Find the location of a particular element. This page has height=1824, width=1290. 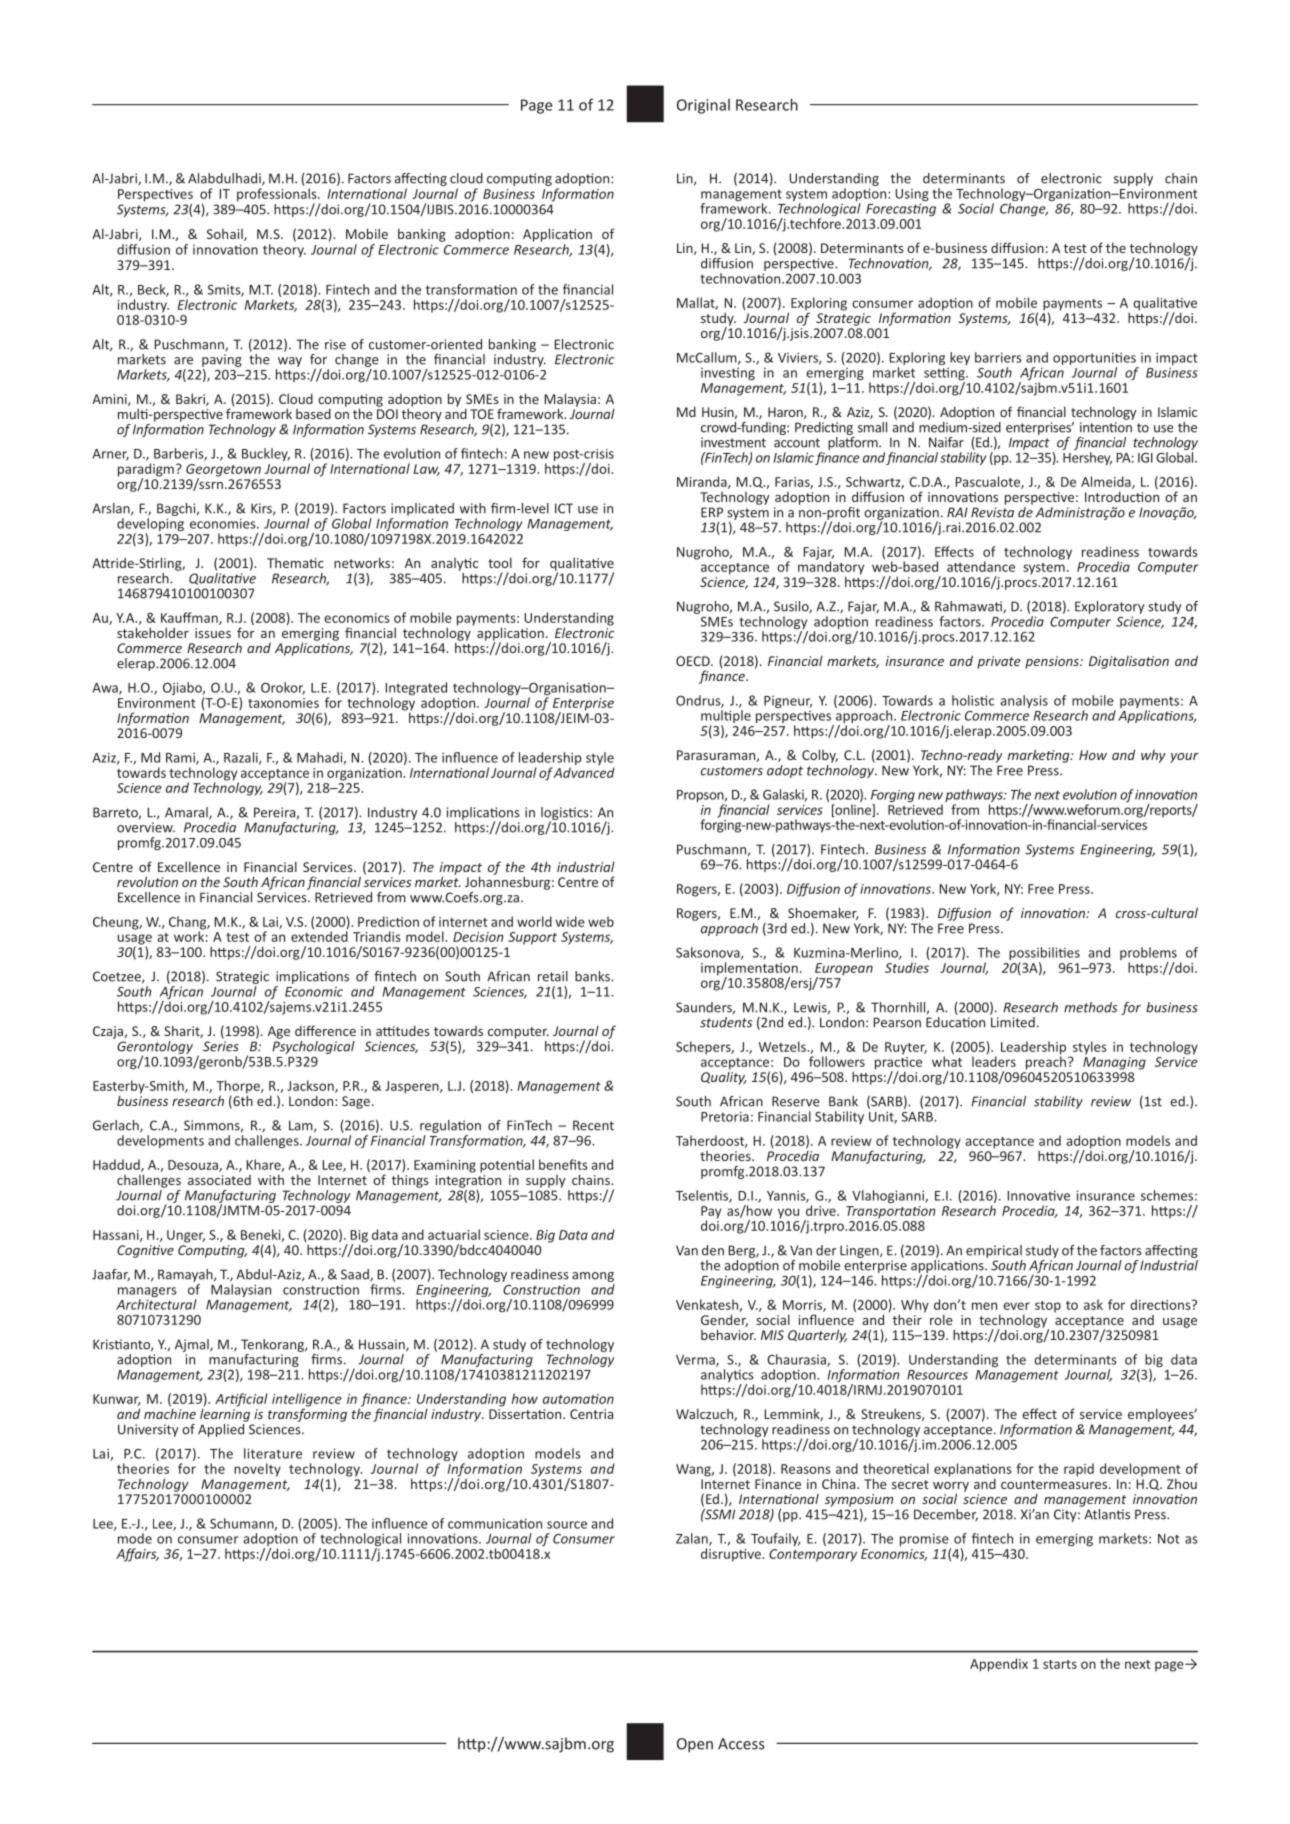

Hershey is located at coordinates (1087, 458).
